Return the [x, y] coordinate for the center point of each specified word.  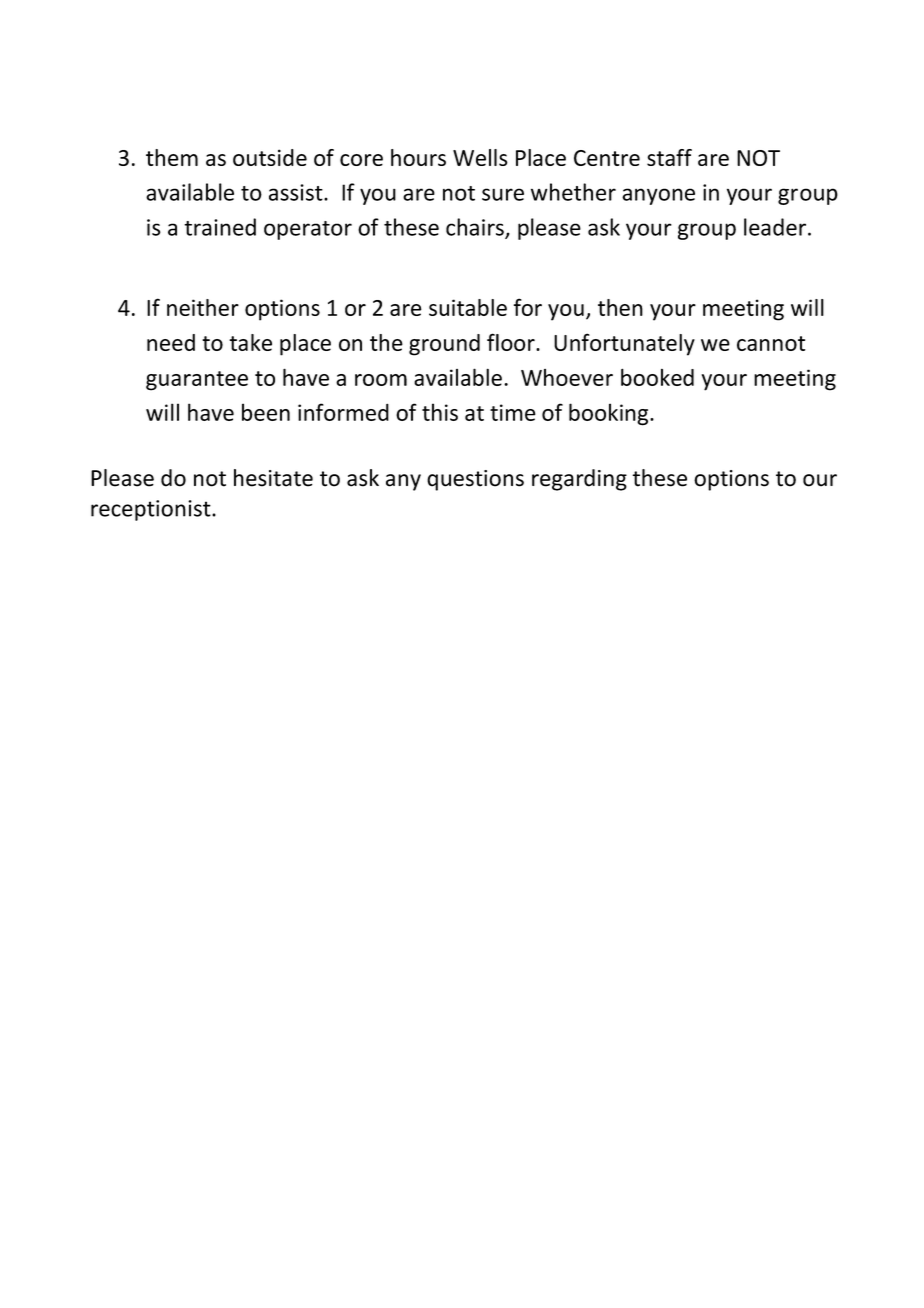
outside [270, 157]
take [250, 342]
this [440, 412]
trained [220, 227]
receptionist [152, 510]
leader [775, 227]
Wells [480, 157]
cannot [771, 343]
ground [444, 345]
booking [610, 414]
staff [669, 157]
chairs [476, 228]
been [266, 412]
